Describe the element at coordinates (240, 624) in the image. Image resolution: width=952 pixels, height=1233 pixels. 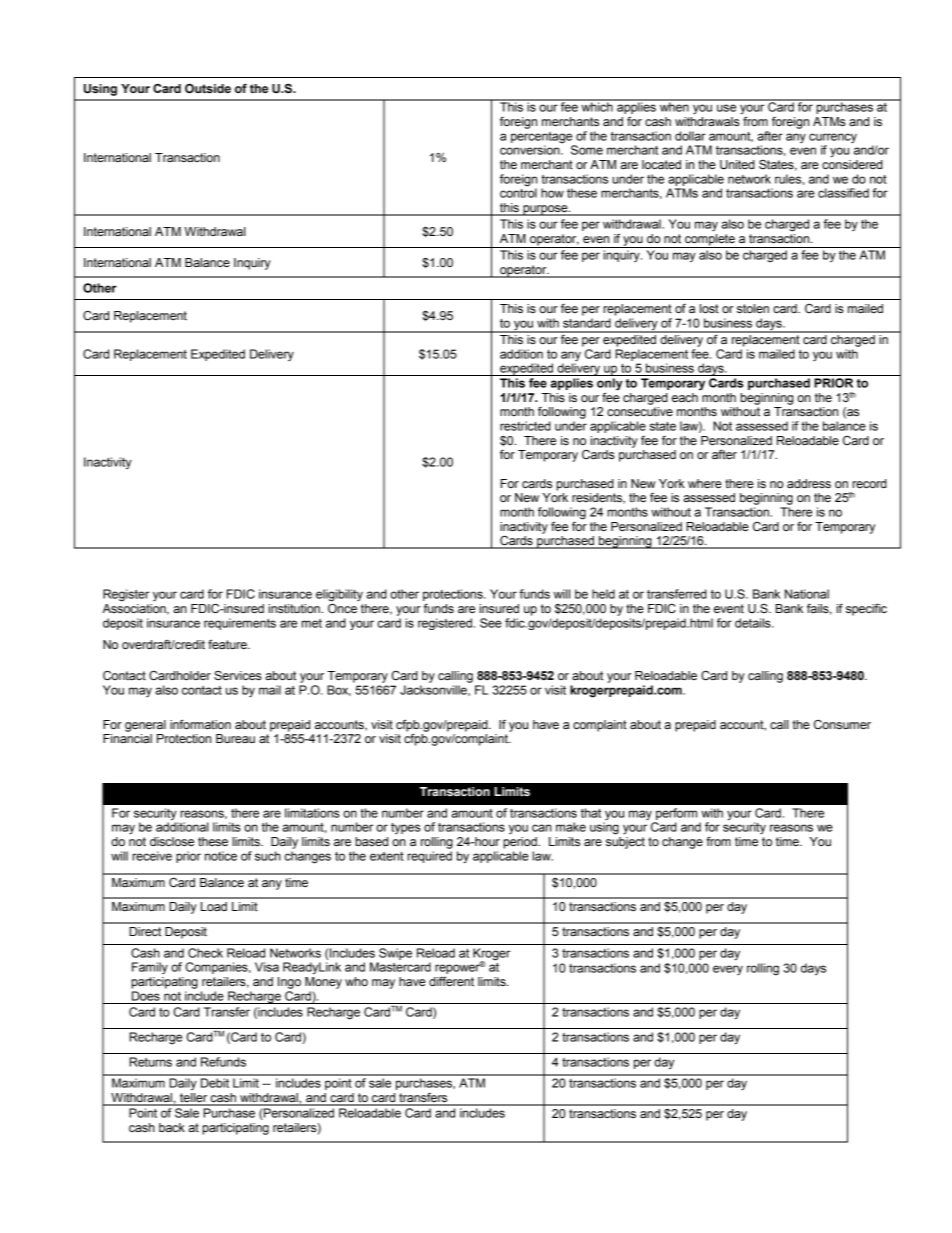
I see `requirements` at that location.
